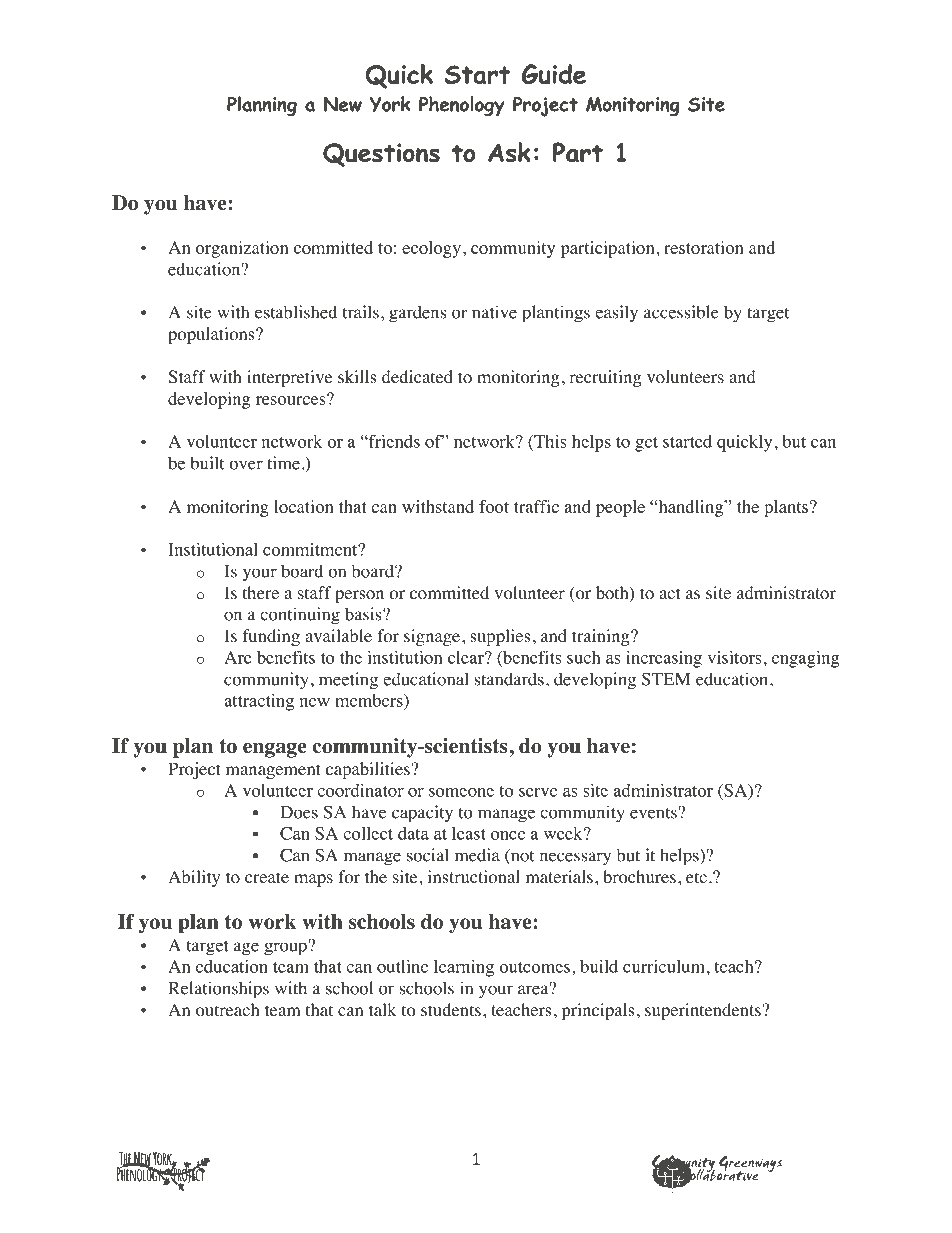  What do you see at coordinates (703, 1011) in the image?
I see `superintendents` at bounding box center [703, 1011].
